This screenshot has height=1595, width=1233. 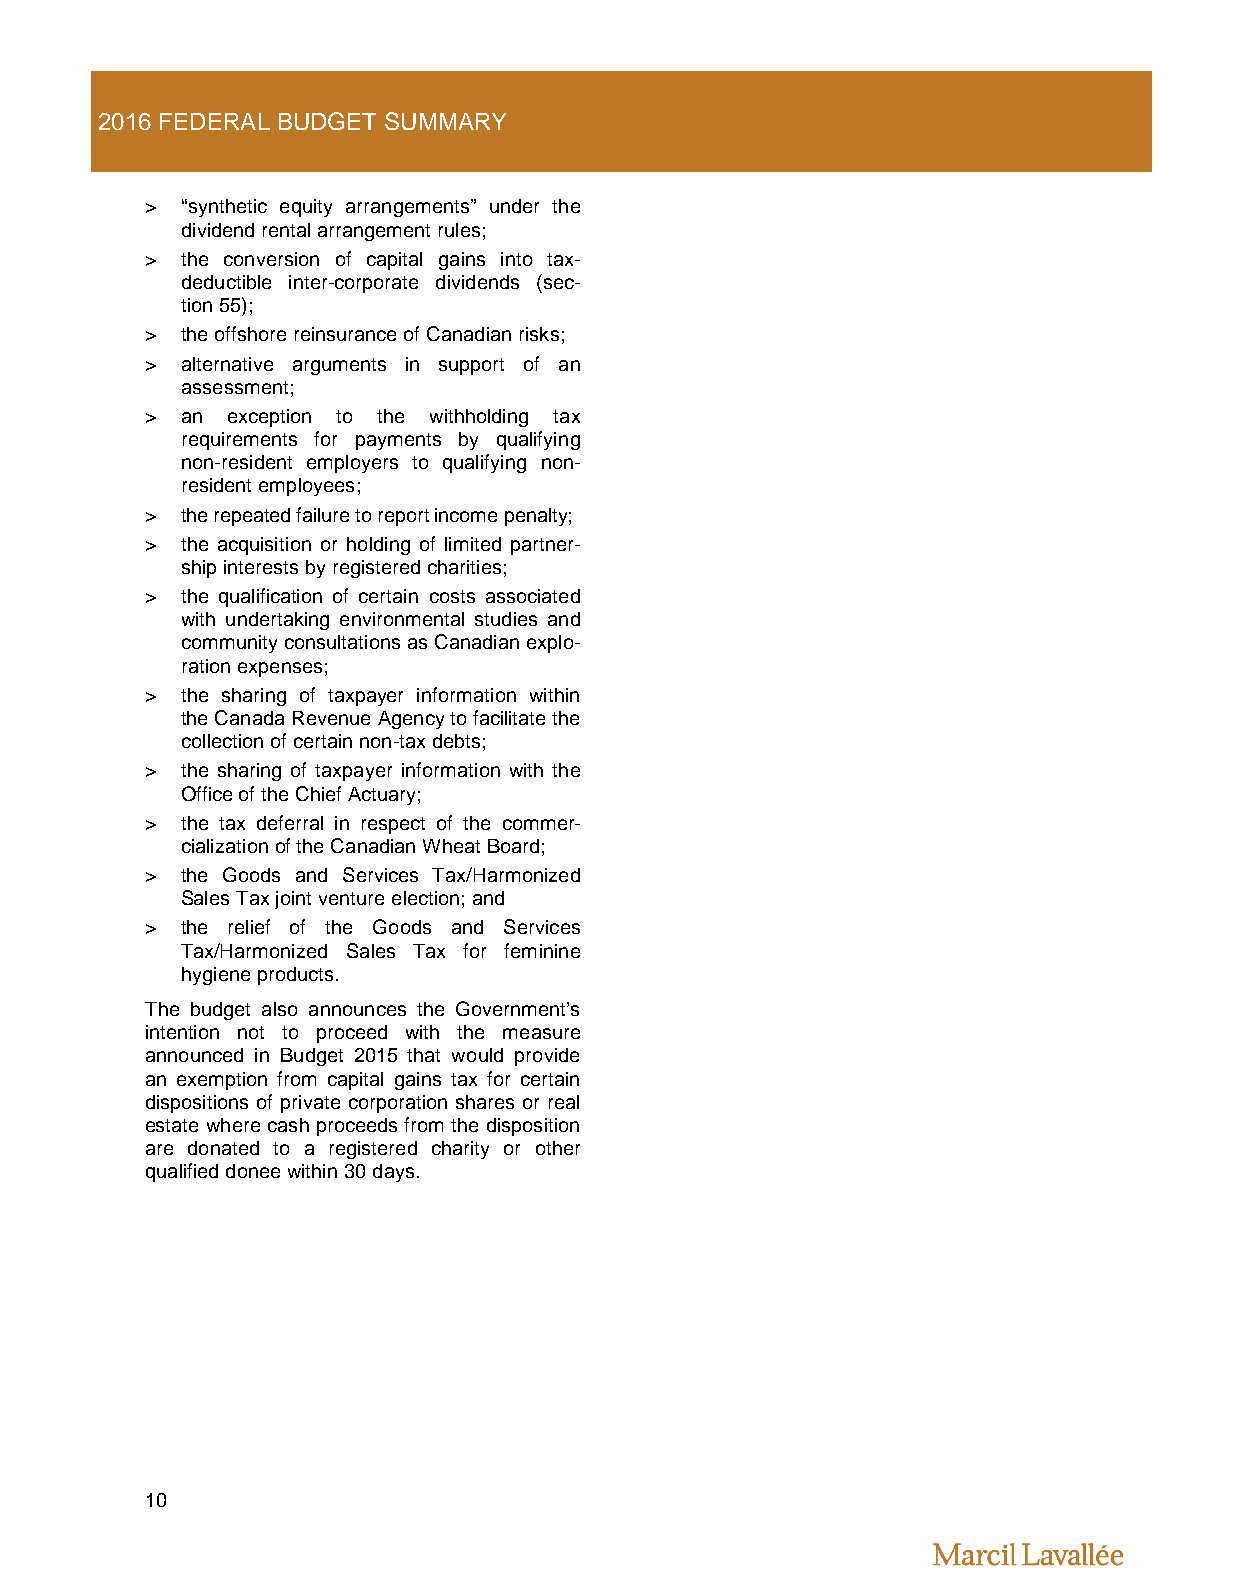 I want to click on FEDERAL, so click(x=215, y=121).
